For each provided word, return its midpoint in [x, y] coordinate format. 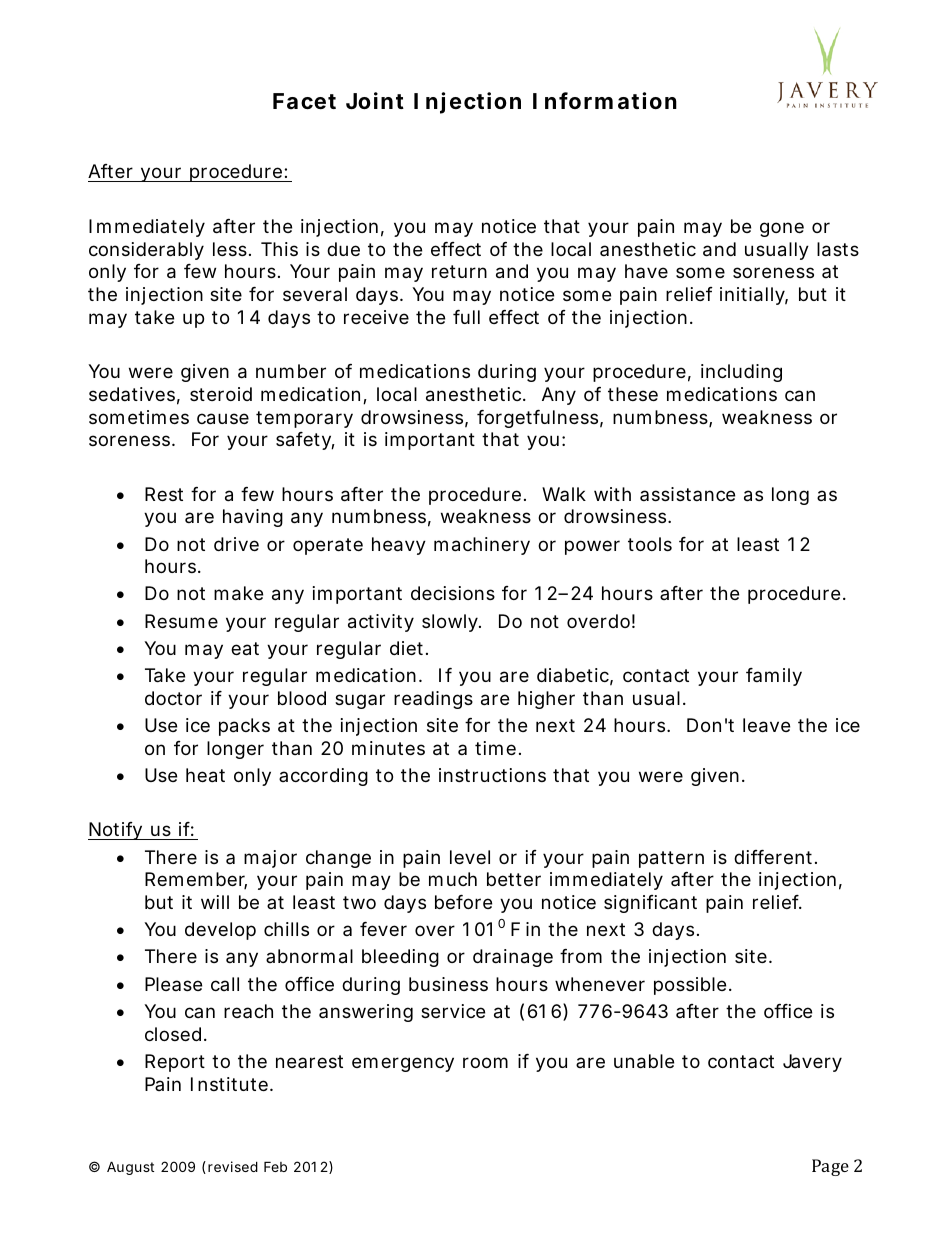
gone [782, 229]
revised [233, 1166]
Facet [304, 101]
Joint [375, 100]
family [774, 677]
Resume [181, 621]
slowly [451, 623]
